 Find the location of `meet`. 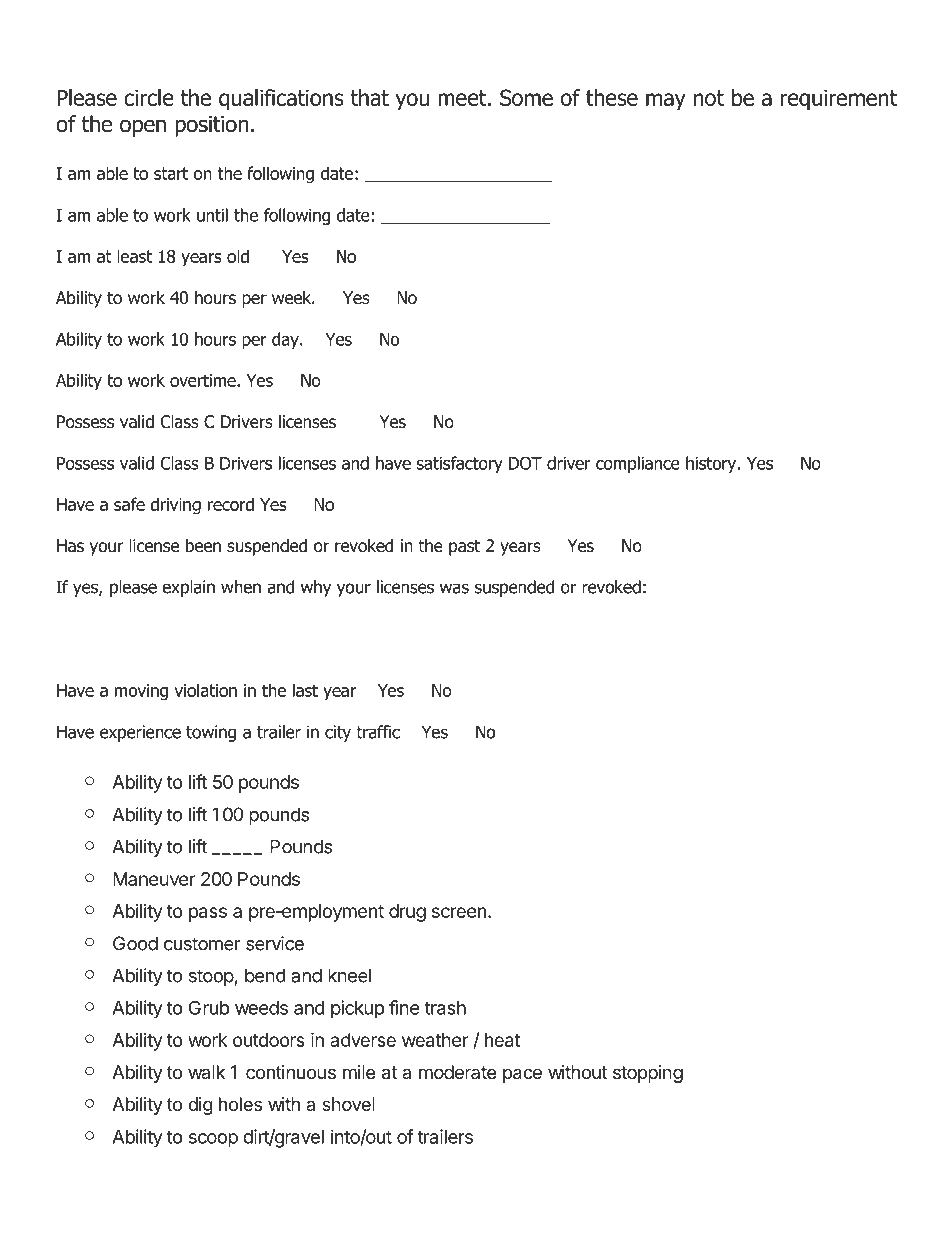

meet is located at coordinates (462, 98).
